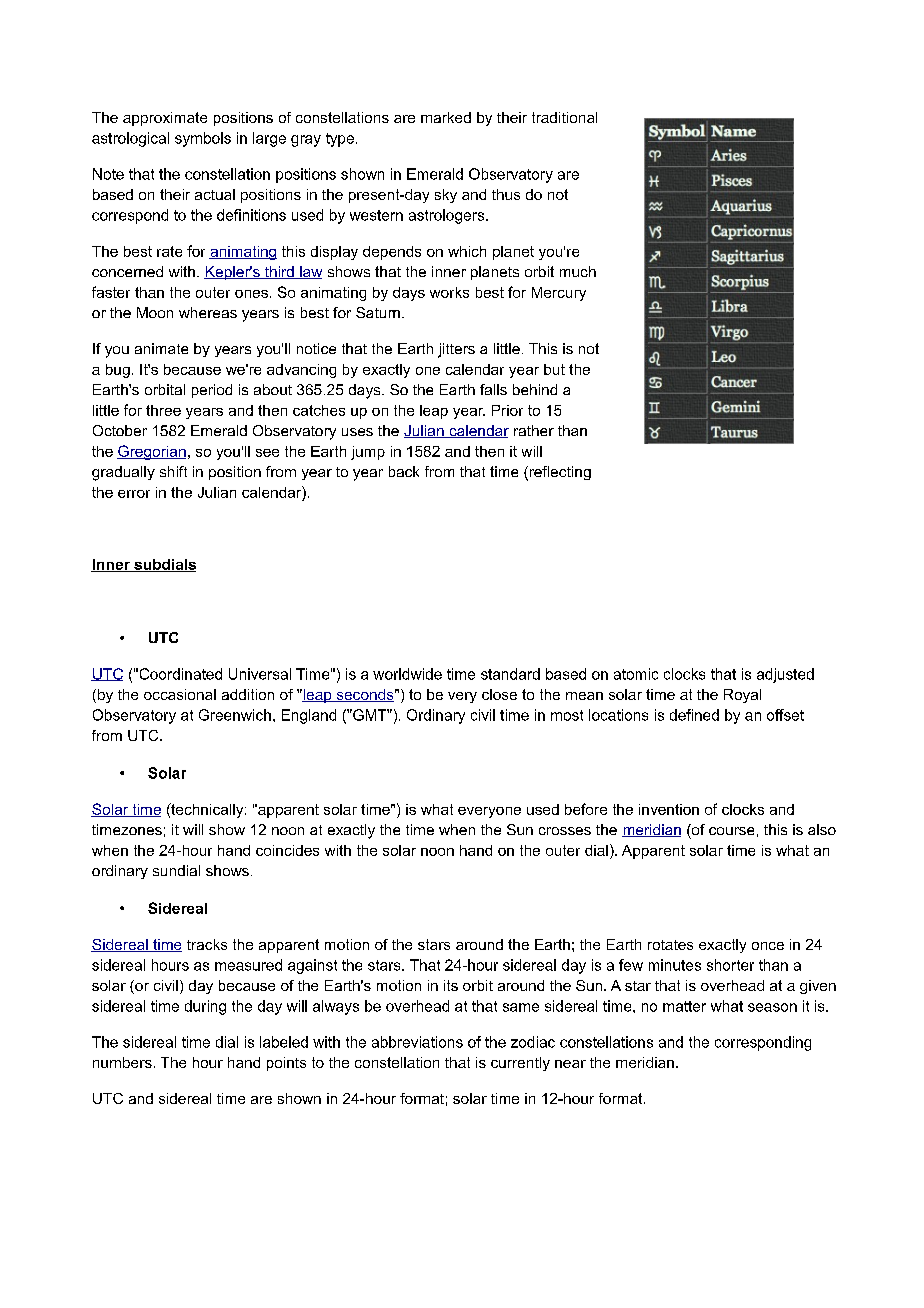  What do you see at coordinates (417, 1042) in the image?
I see `abbreviations` at bounding box center [417, 1042].
